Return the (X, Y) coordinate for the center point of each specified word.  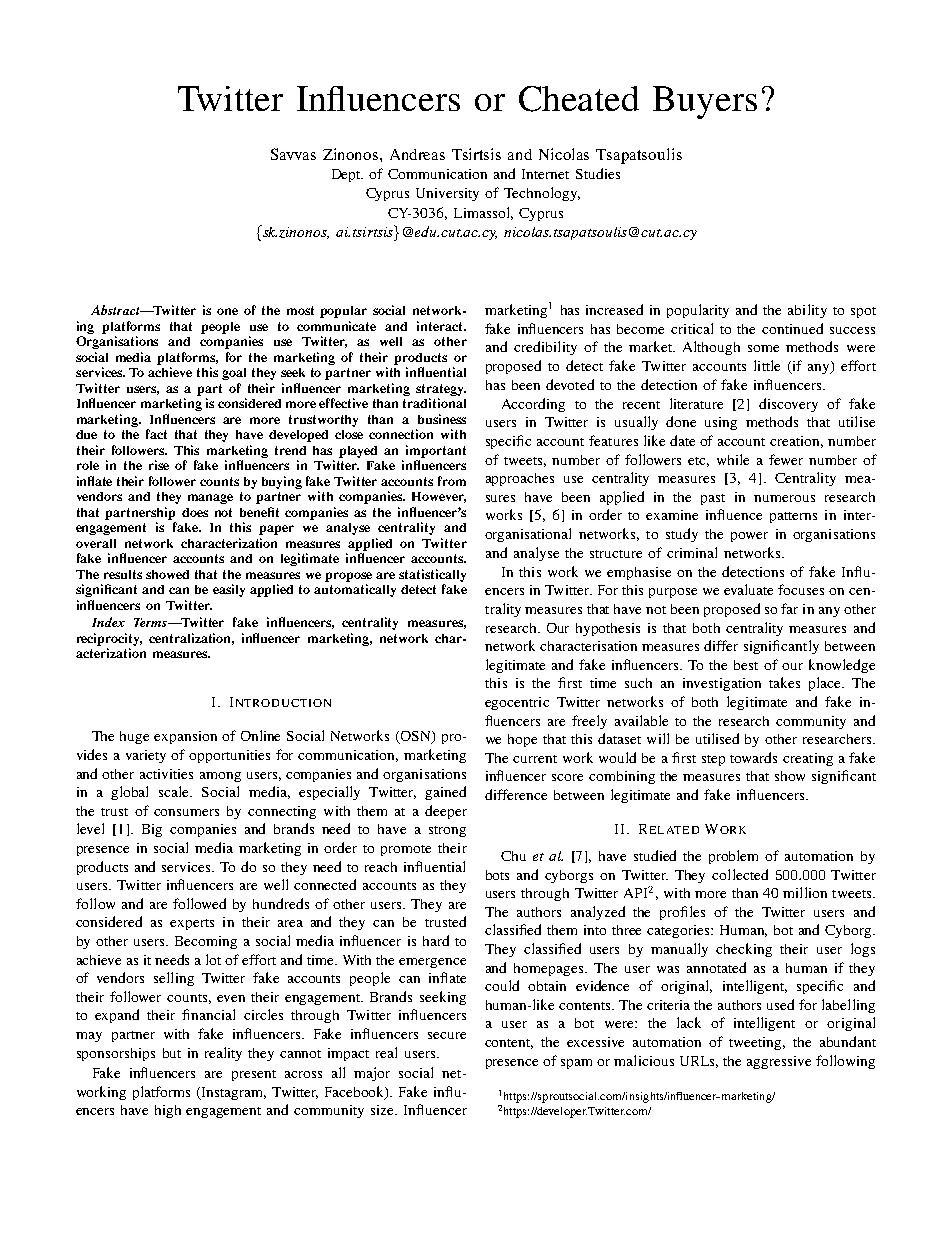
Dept (347, 175)
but (172, 1053)
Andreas (417, 154)
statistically (432, 575)
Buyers (705, 102)
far (789, 608)
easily (229, 590)
